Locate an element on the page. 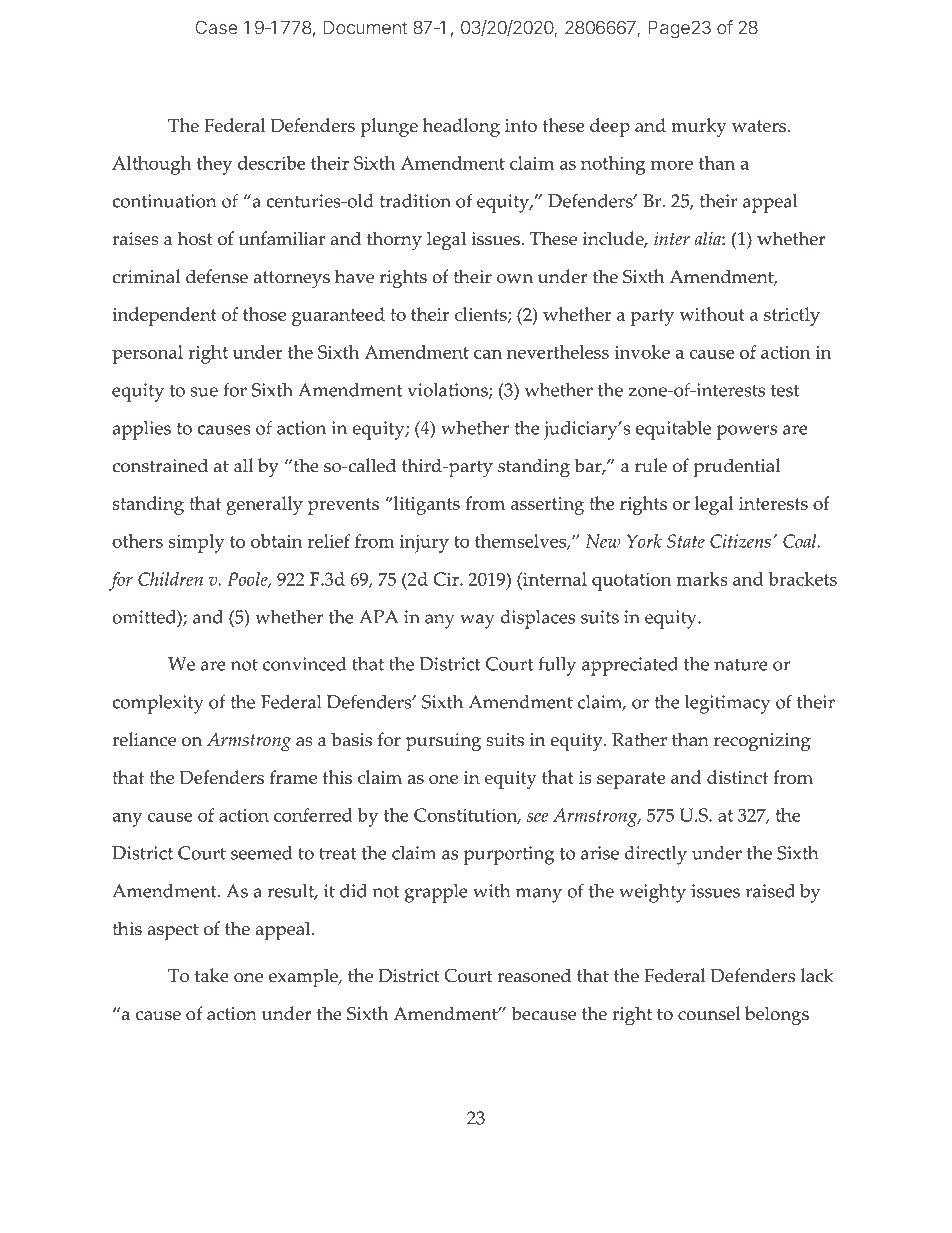 Image resolution: width=952 pixels, height=1233 pixels. nature is located at coordinates (741, 665).
